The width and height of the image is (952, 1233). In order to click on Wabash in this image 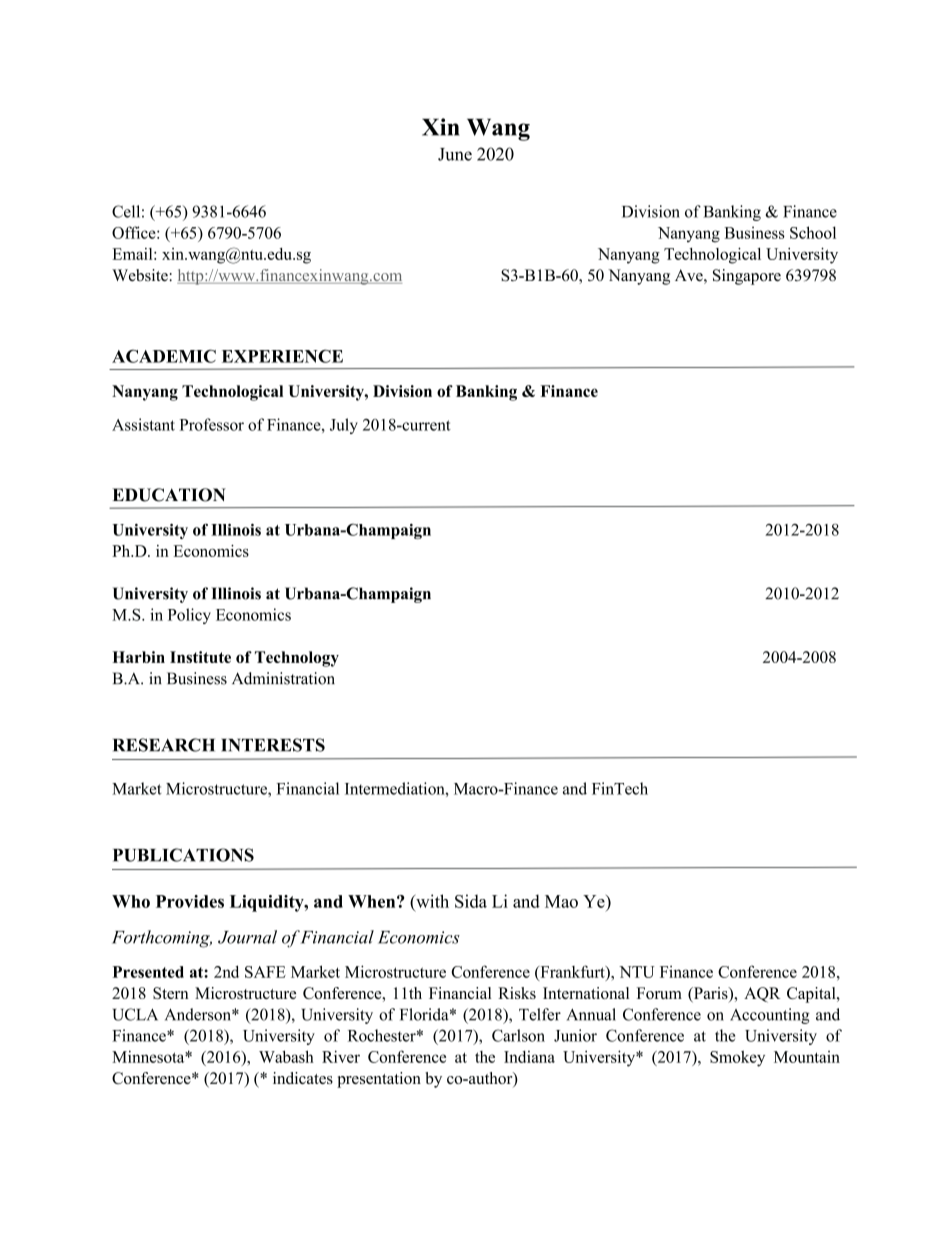, I will do `click(286, 1056)`.
